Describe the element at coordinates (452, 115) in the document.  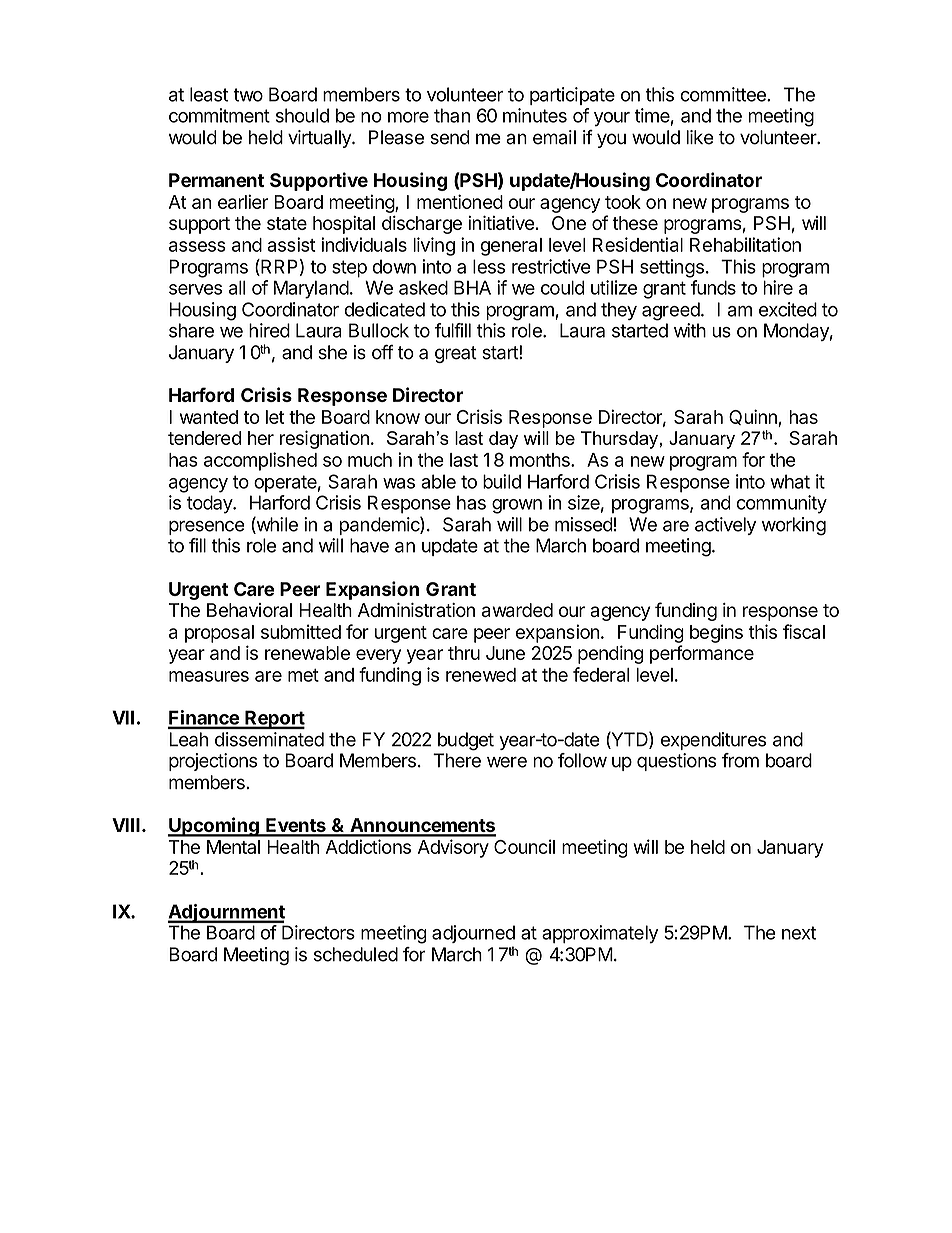
I see `than` at that location.
